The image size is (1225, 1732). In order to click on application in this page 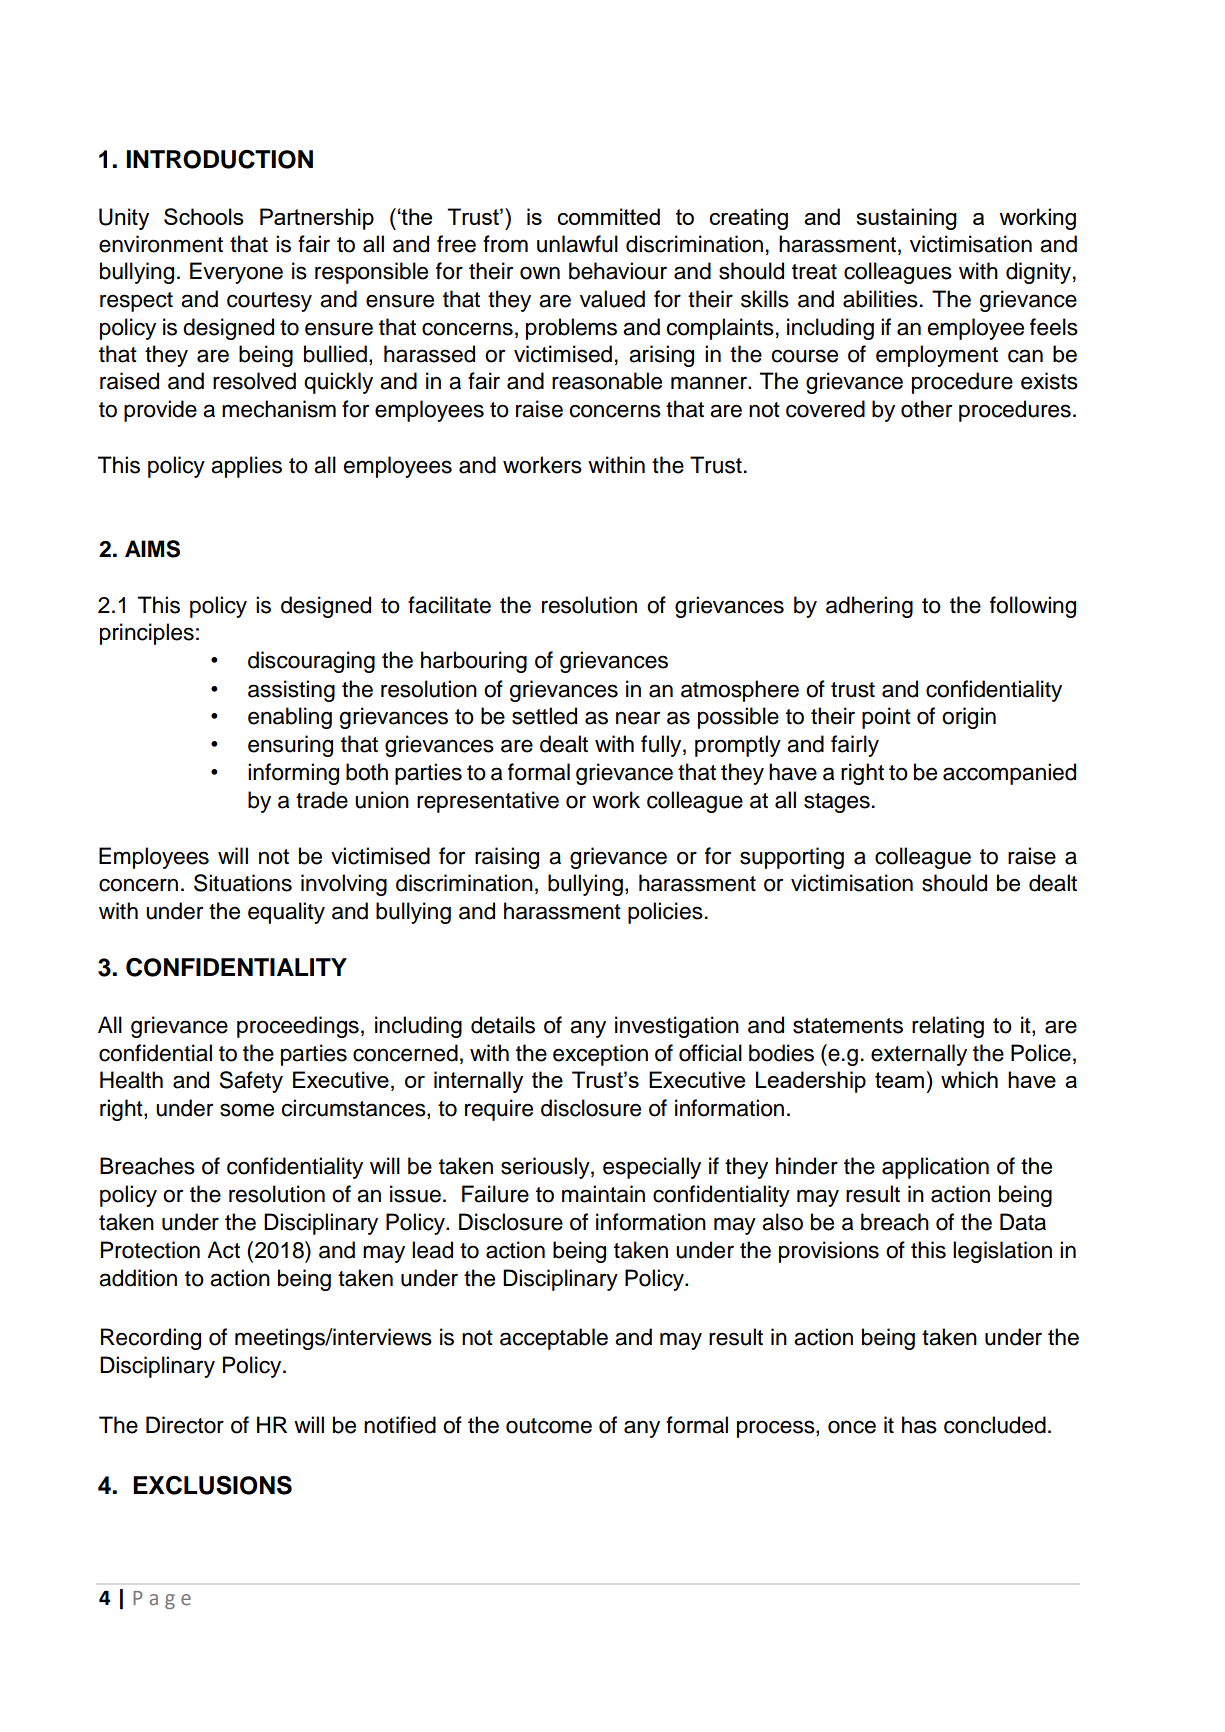, I will do `click(935, 1168)`.
